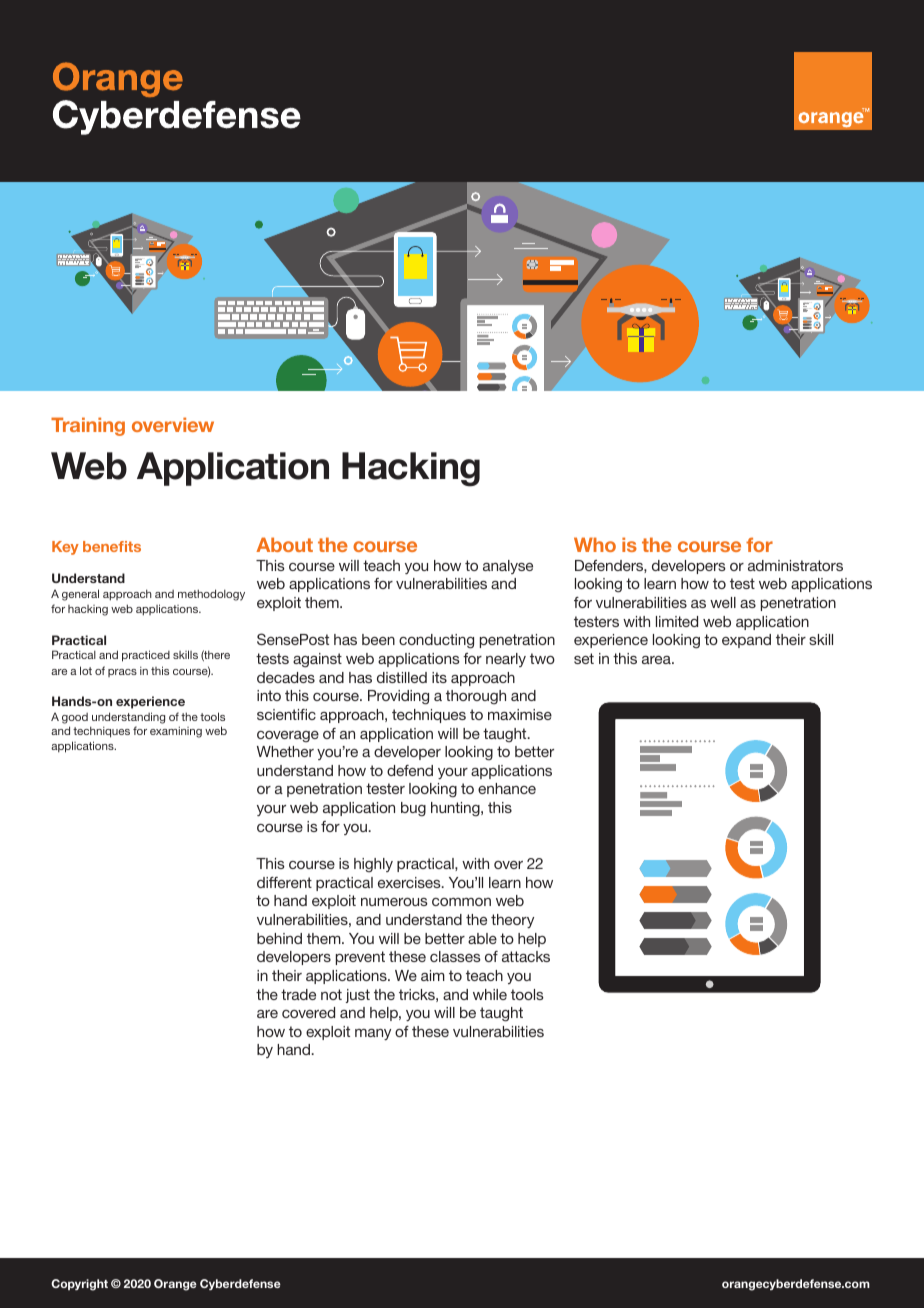 Image resolution: width=924 pixels, height=1308 pixels. What do you see at coordinates (490, 994) in the screenshot?
I see `while` at bounding box center [490, 994].
